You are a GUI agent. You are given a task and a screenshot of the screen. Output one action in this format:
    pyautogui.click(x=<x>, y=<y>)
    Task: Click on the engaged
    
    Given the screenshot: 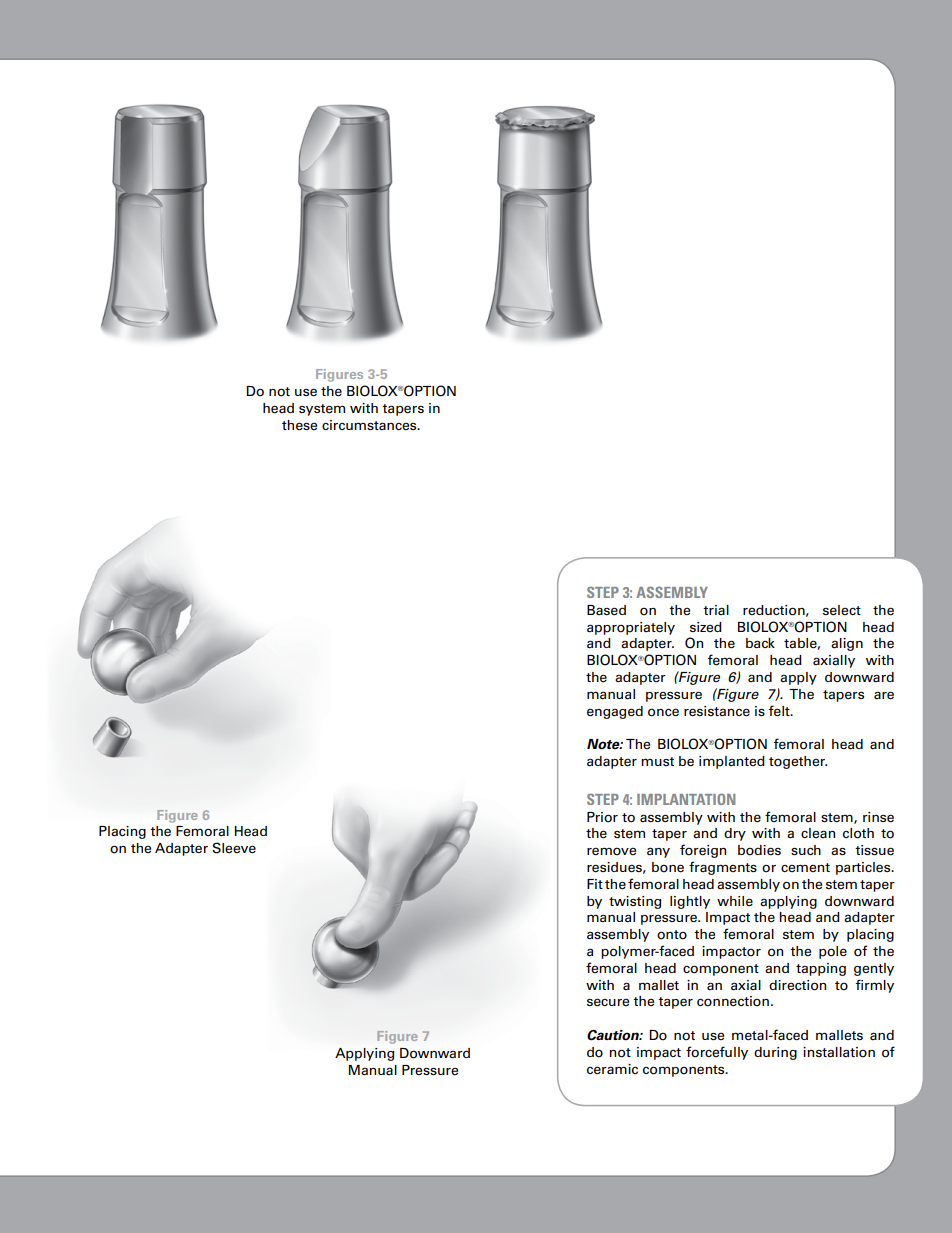 What is the action you would take?
    pyautogui.click(x=615, y=712)
